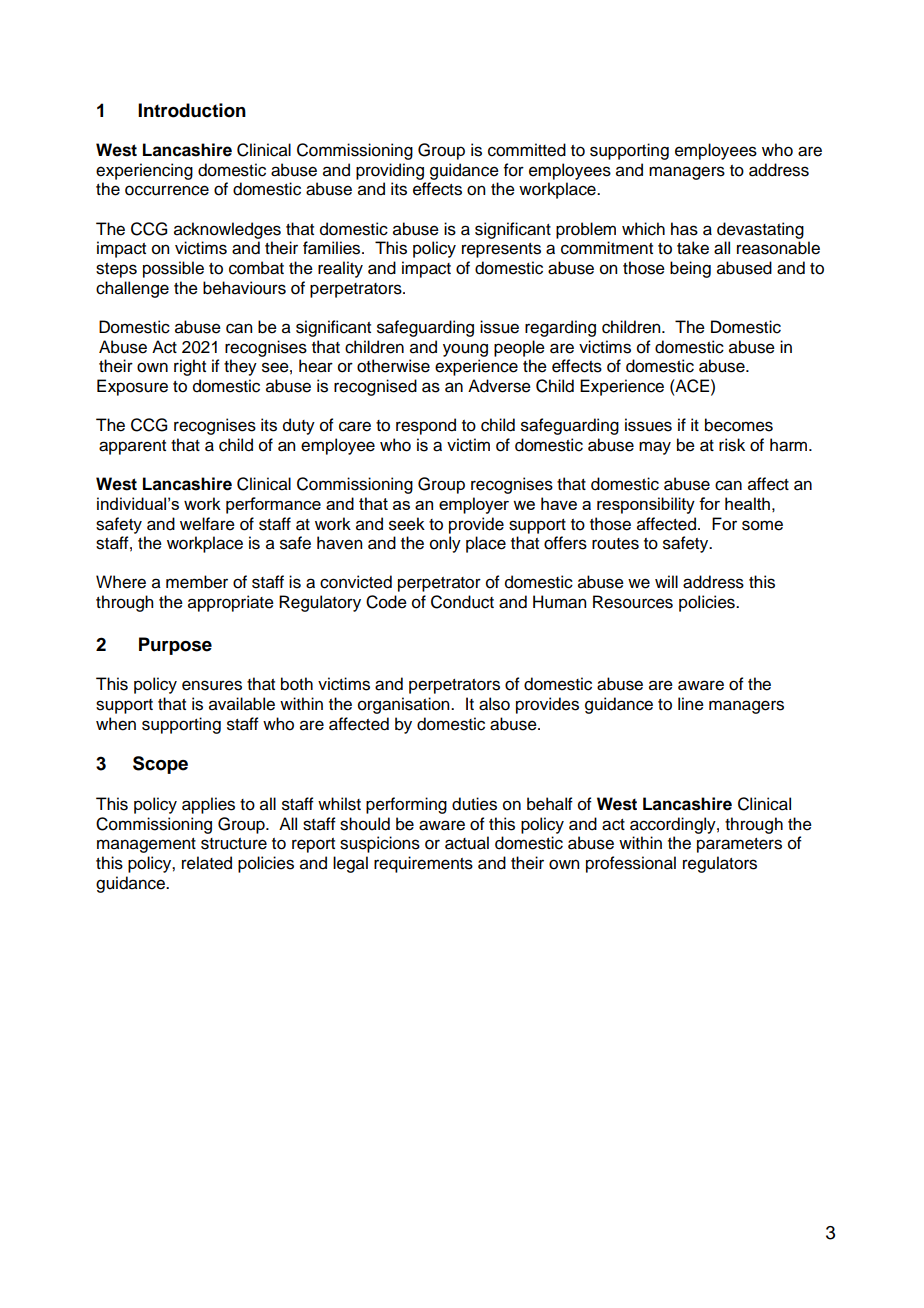 The image size is (924, 1308). I want to click on also, so click(494, 704).
